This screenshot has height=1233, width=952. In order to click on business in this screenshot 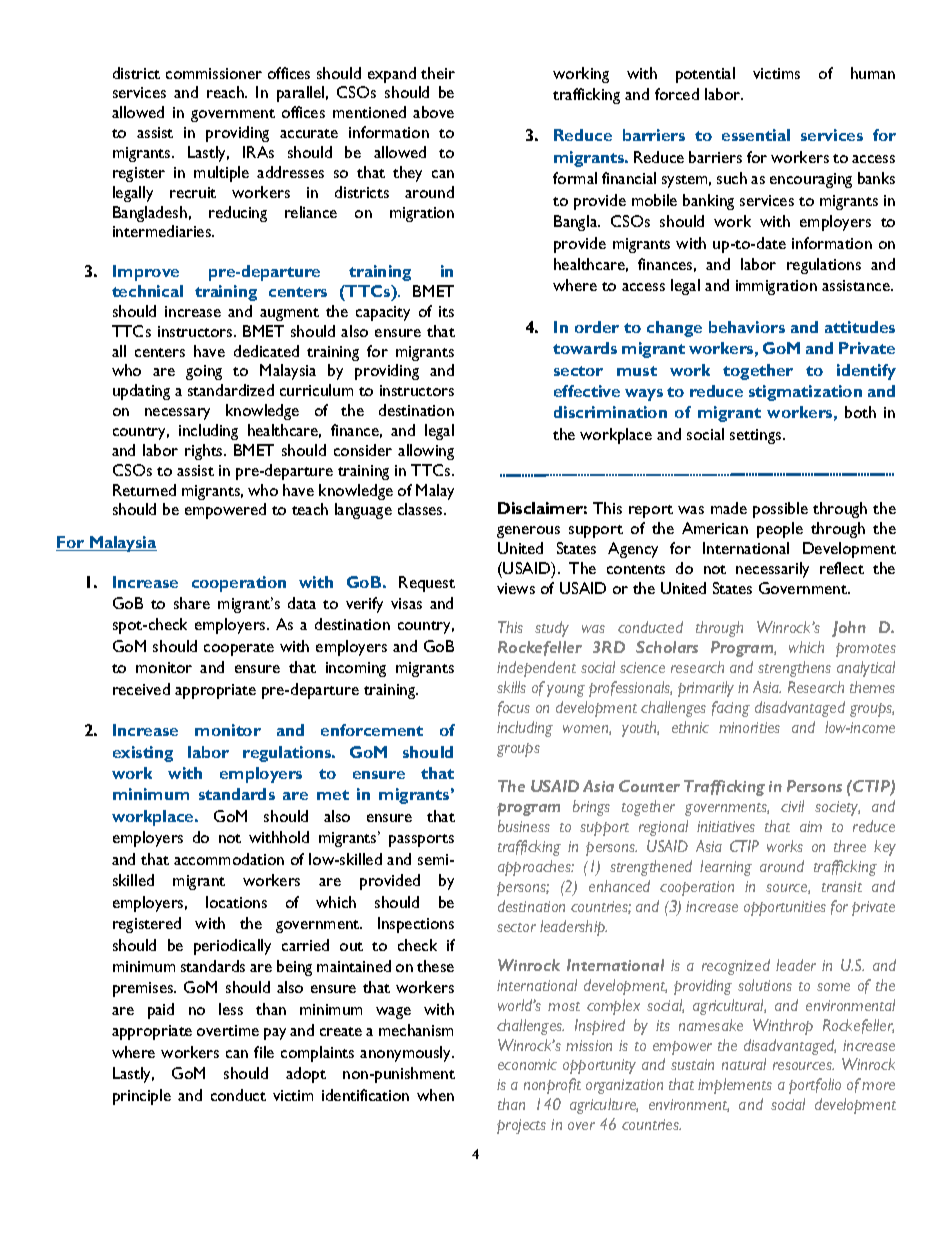, I will do `click(524, 826)`.
